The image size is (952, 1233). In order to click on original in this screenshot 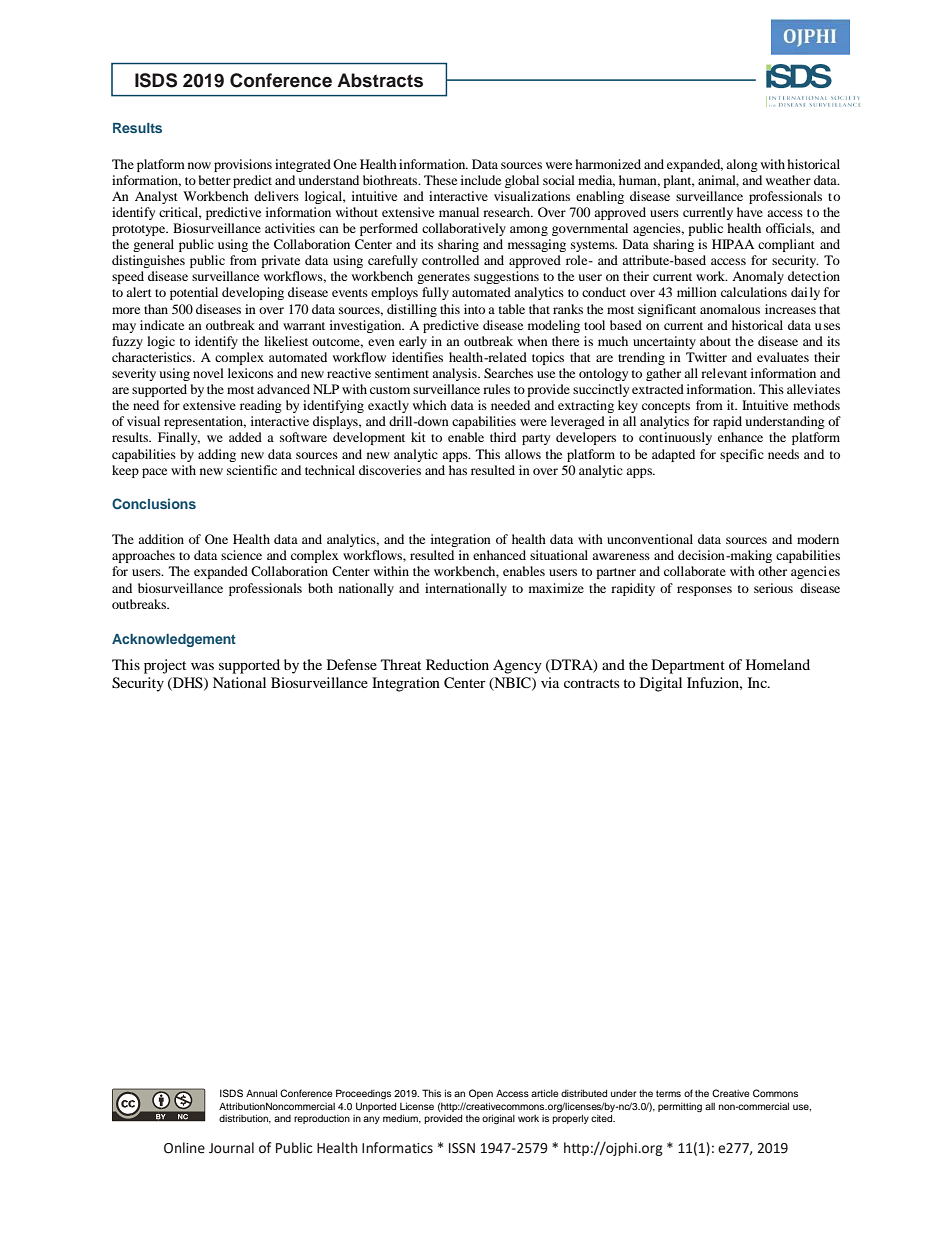, I will do `click(498, 1119)`.
